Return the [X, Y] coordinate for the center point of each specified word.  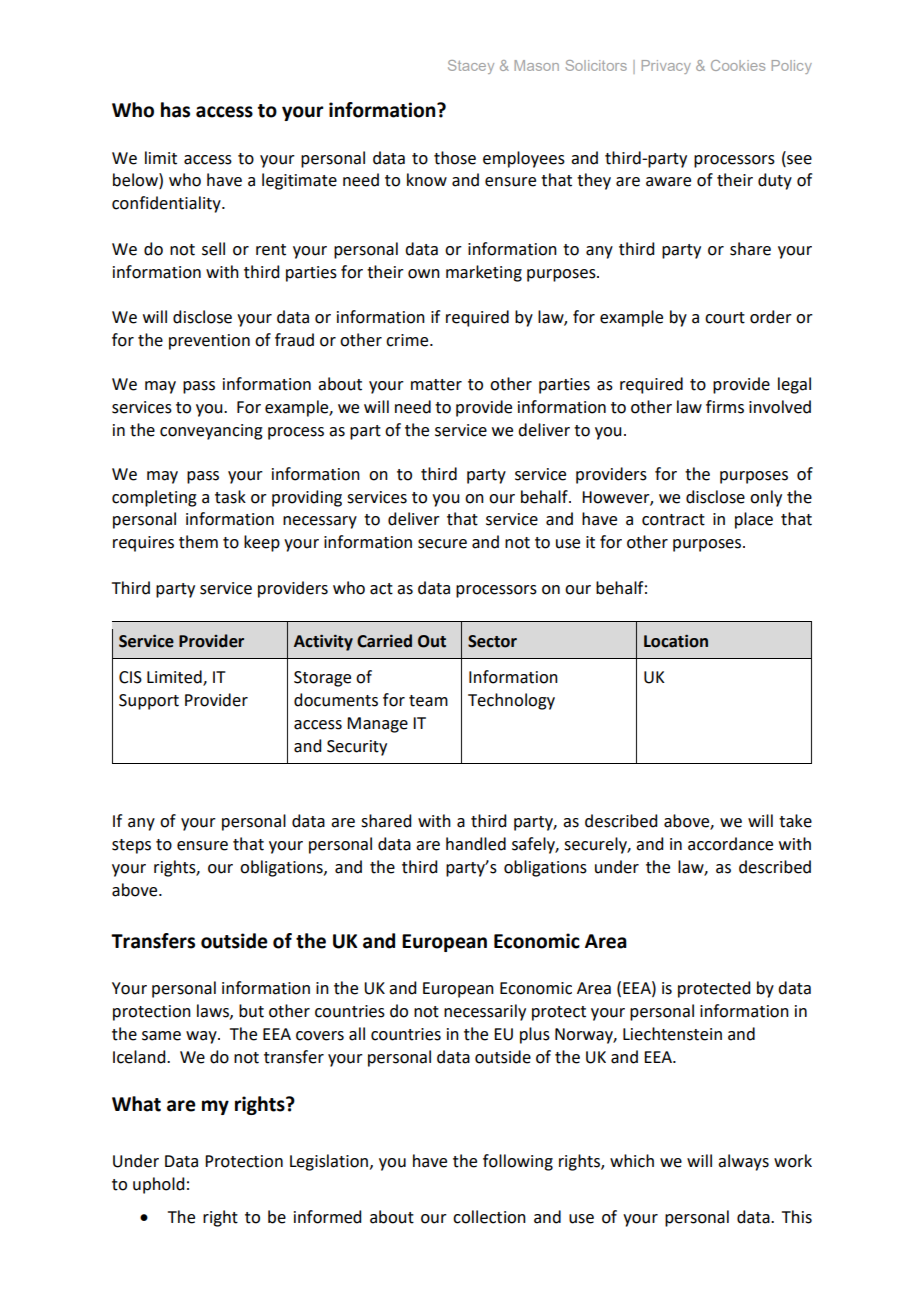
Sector [492, 641]
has [175, 110]
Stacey [471, 67]
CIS [130, 677]
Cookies [738, 65]
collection [489, 1217]
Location [676, 641]
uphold [158, 1185]
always [743, 1162]
